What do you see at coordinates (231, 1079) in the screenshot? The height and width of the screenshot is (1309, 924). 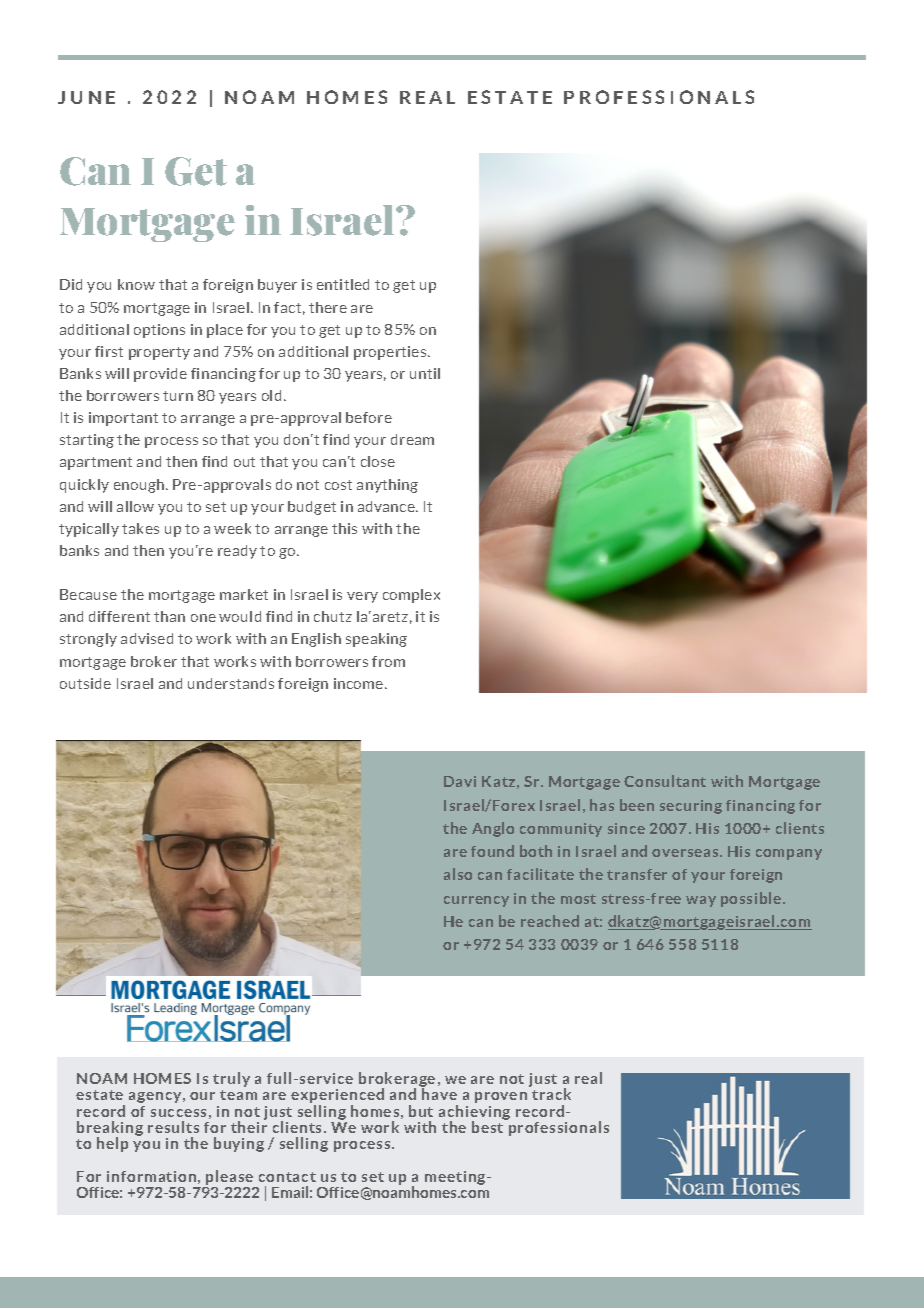 I see `truly` at bounding box center [231, 1079].
